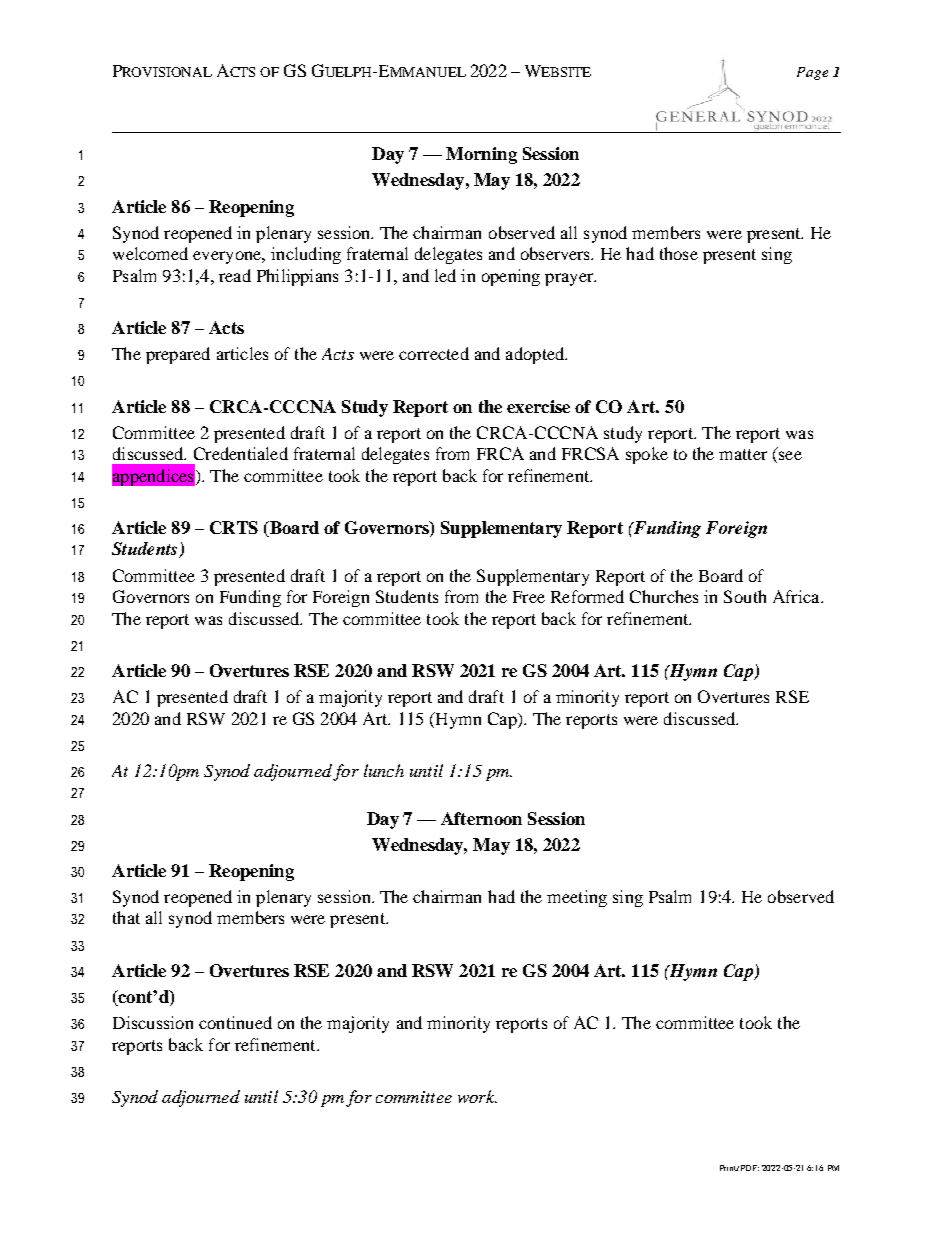 The width and height of the document is (952, 1233). What do you see at coordinates (477, 1096) in the document?
I see `work` at bounding box center [477, 1096].
